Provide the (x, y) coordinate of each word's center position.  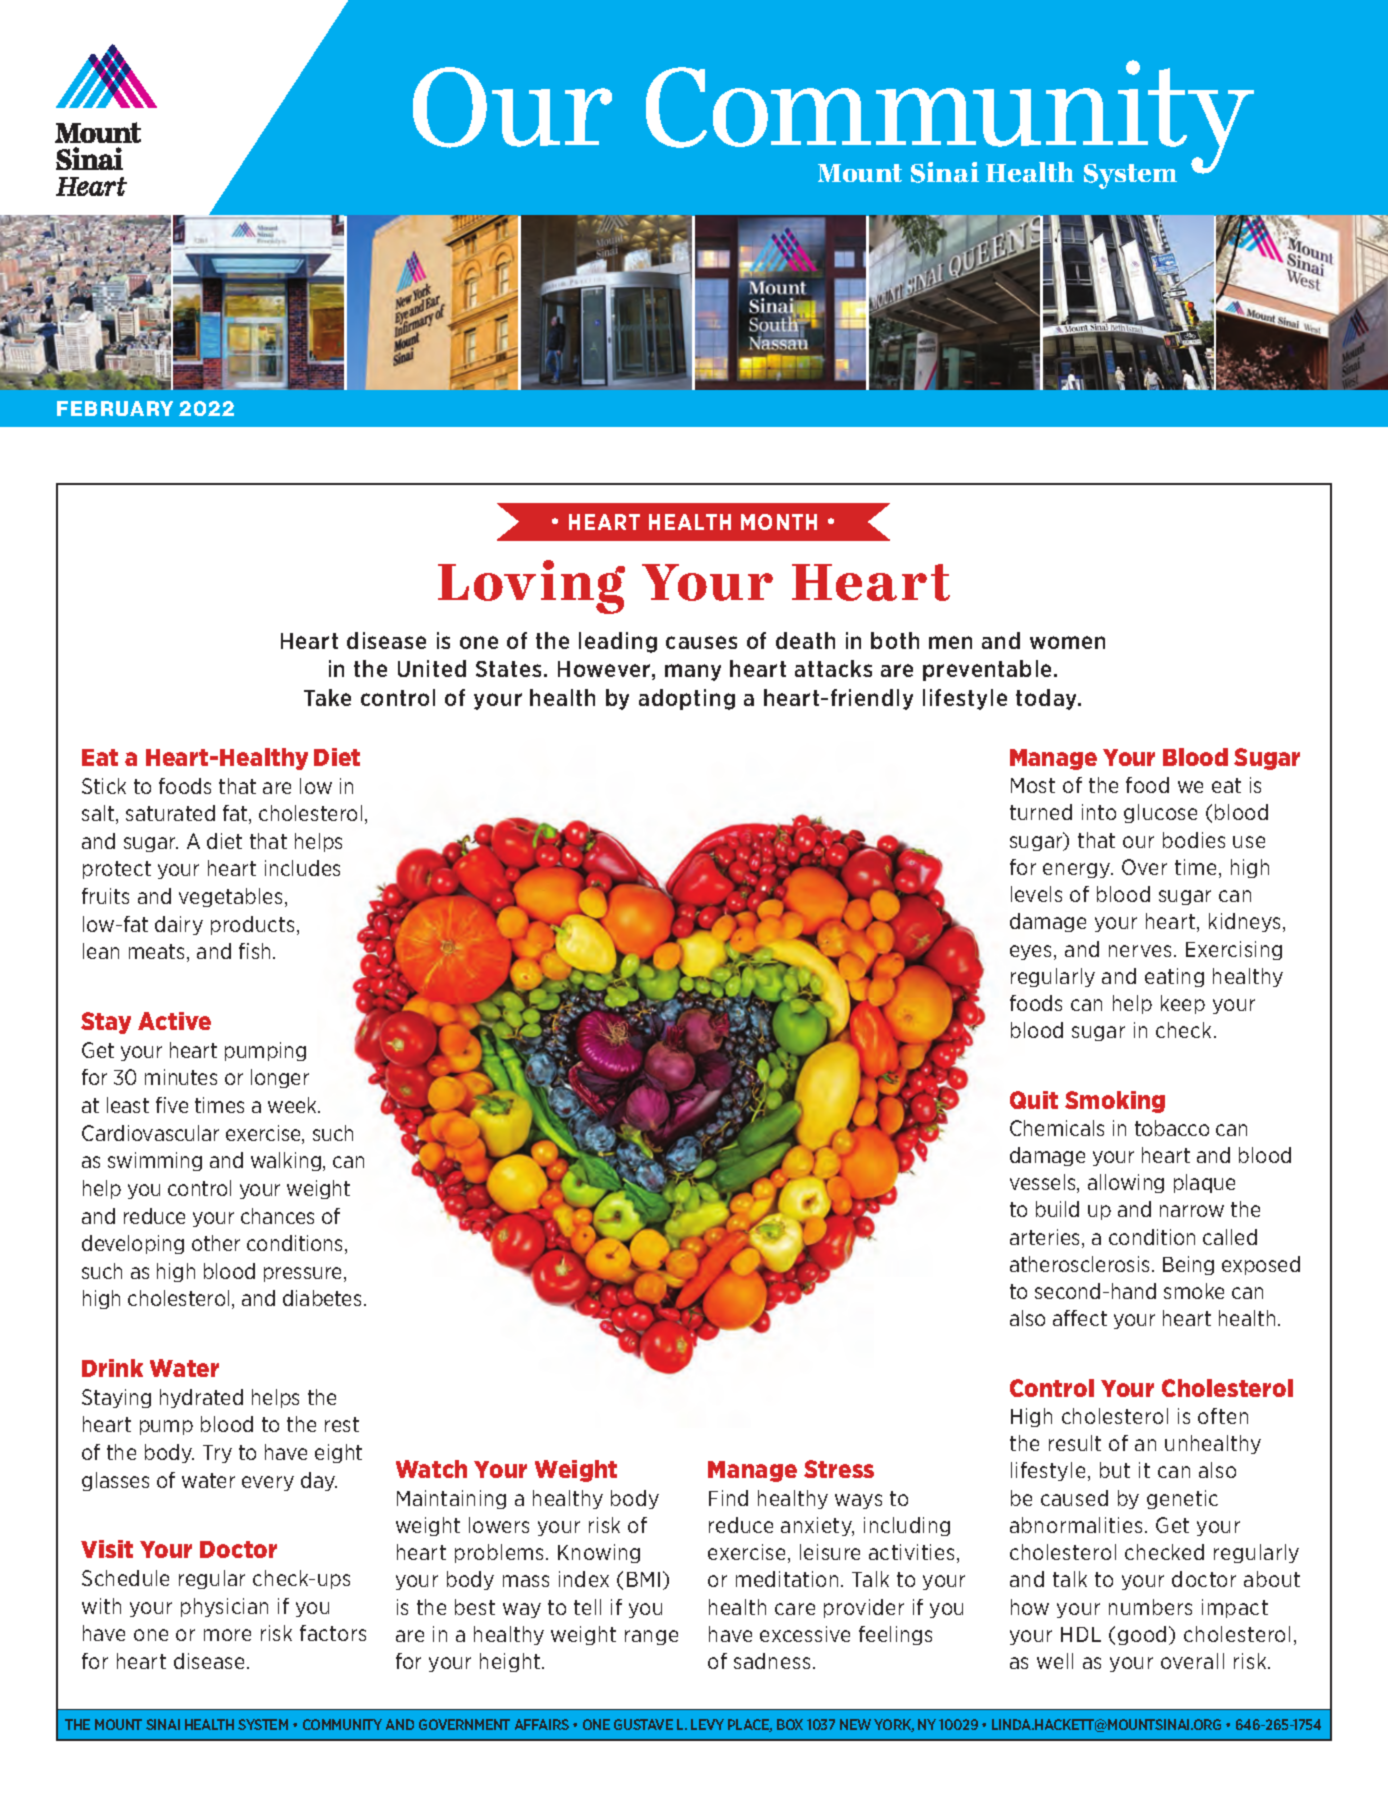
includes (302, 868)
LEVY (707, 1724)
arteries (1046, 1238)
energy (1078, 870)
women (1067, 642)
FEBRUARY (115, 408)
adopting (687, 699)
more (227, 1635)
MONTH (779, 522)
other (216, 1243)
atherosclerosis (1079, 1264)
